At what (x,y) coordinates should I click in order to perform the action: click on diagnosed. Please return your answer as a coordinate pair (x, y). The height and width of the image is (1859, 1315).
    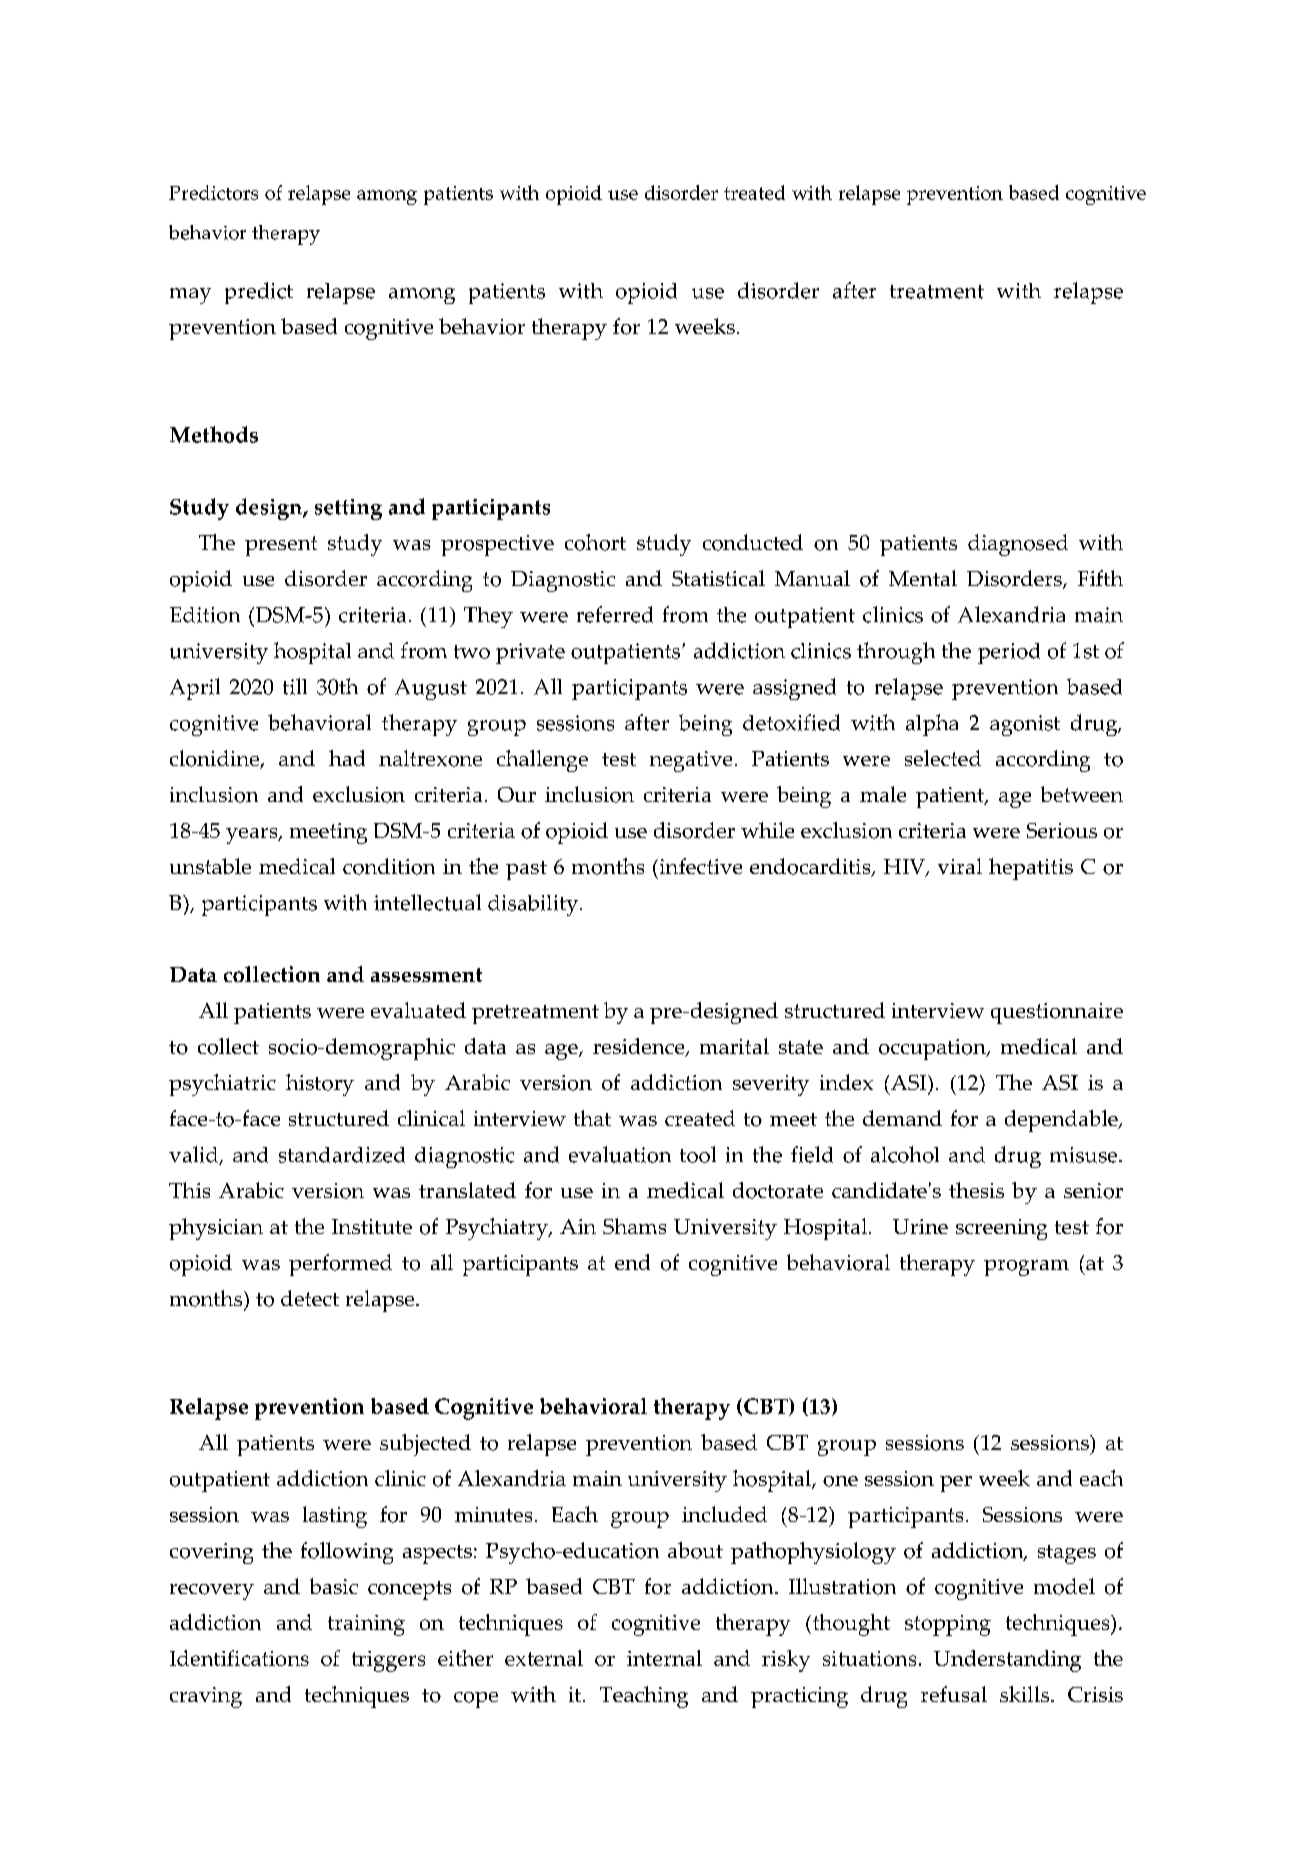
    Looking at the image, I should click on (1018, 545).
